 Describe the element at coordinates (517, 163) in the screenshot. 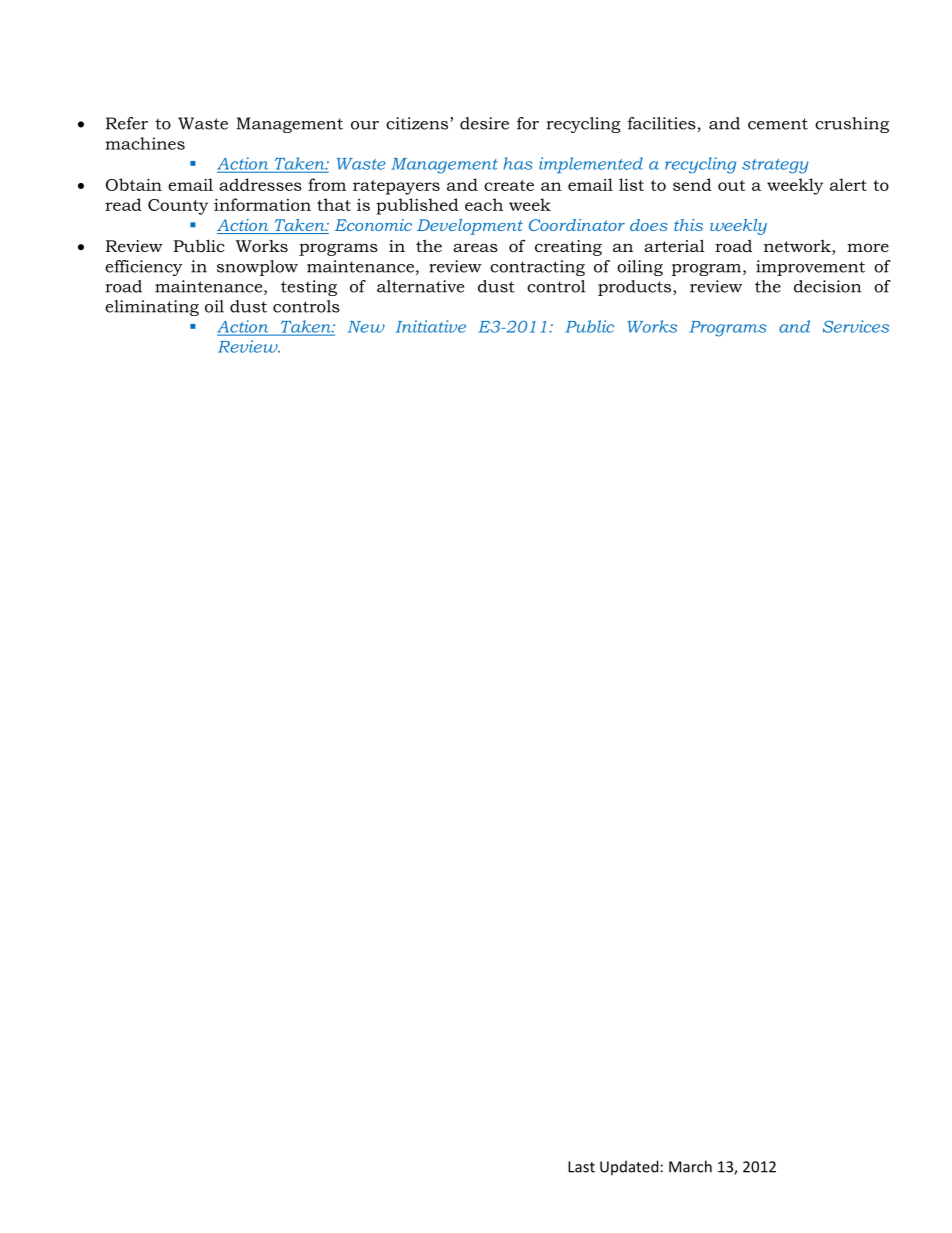

I see `has` at that location.
